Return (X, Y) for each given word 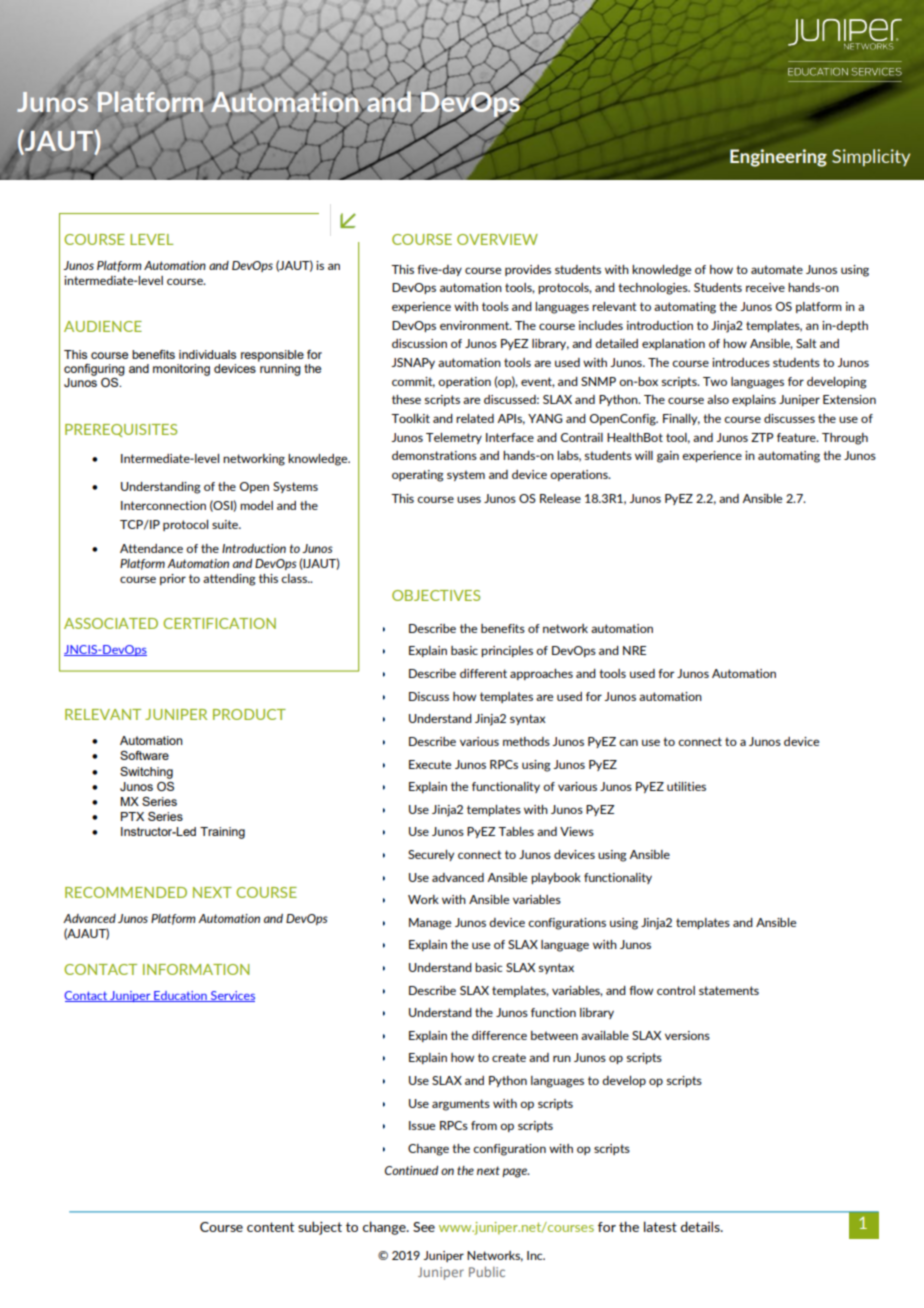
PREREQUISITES (121, 430)
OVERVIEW (497, 239)
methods (526, 741)
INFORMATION (196, 969)
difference (499, 1035)
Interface (510, 437)
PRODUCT (249, 714)
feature (797, 437)
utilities (686, 786)
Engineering (778, 158)
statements (729, 990)
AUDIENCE (103, 326)
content (270, 1227)
